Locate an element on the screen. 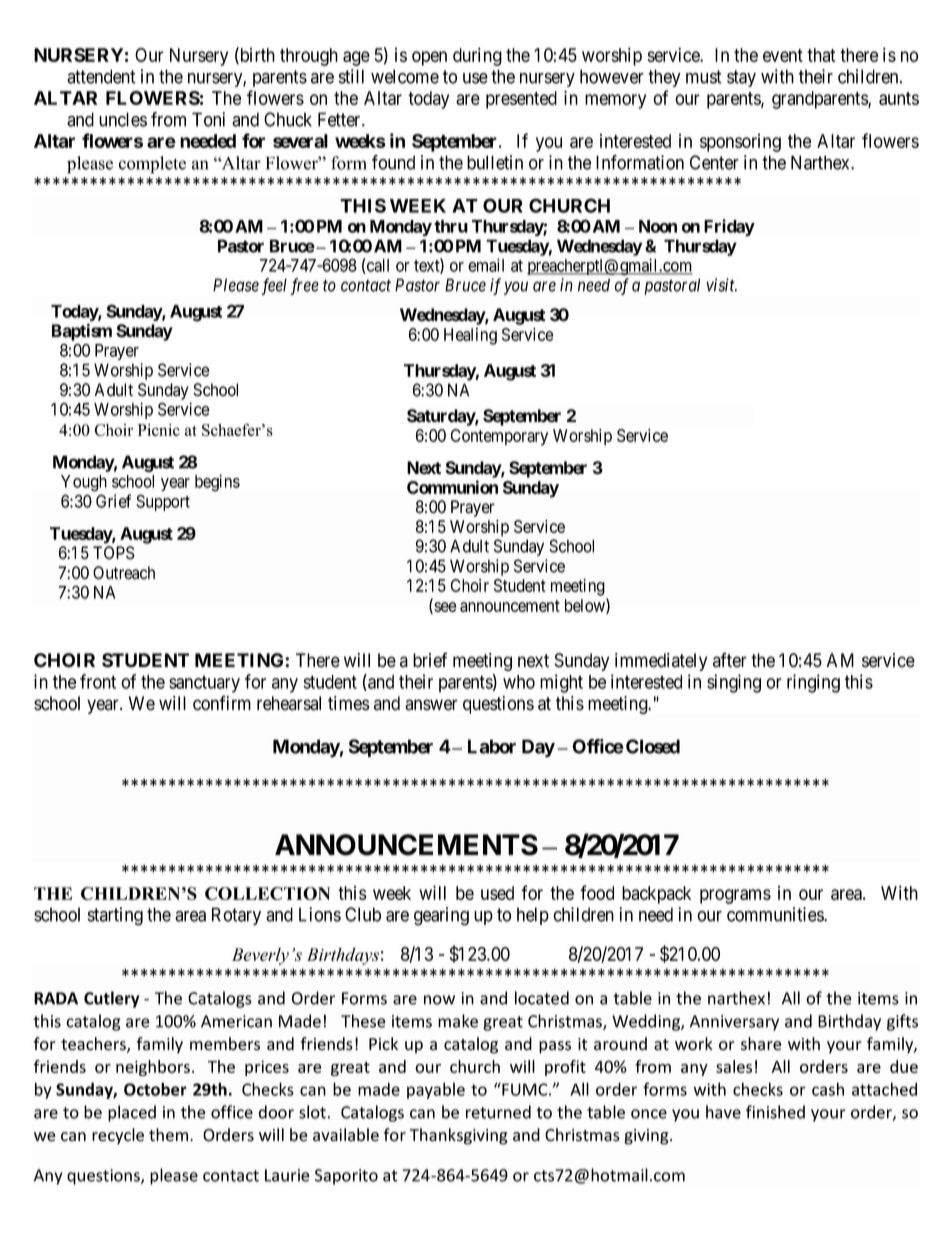 The width and height of the screenshot is (952, 1233). Outreach is located at coordinates (124, 573).
